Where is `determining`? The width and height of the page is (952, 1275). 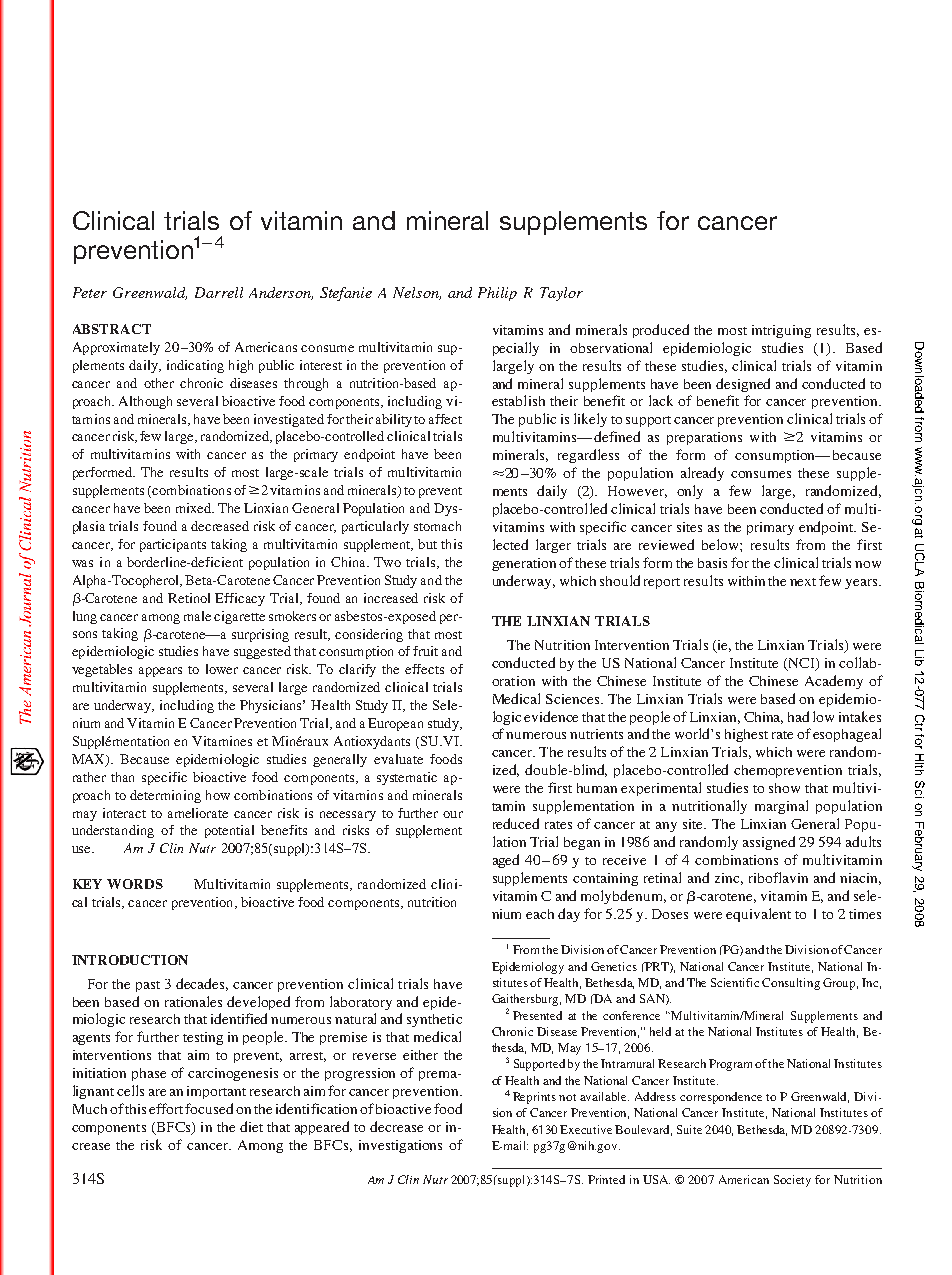
determining is located at coordinates (165, 796).
